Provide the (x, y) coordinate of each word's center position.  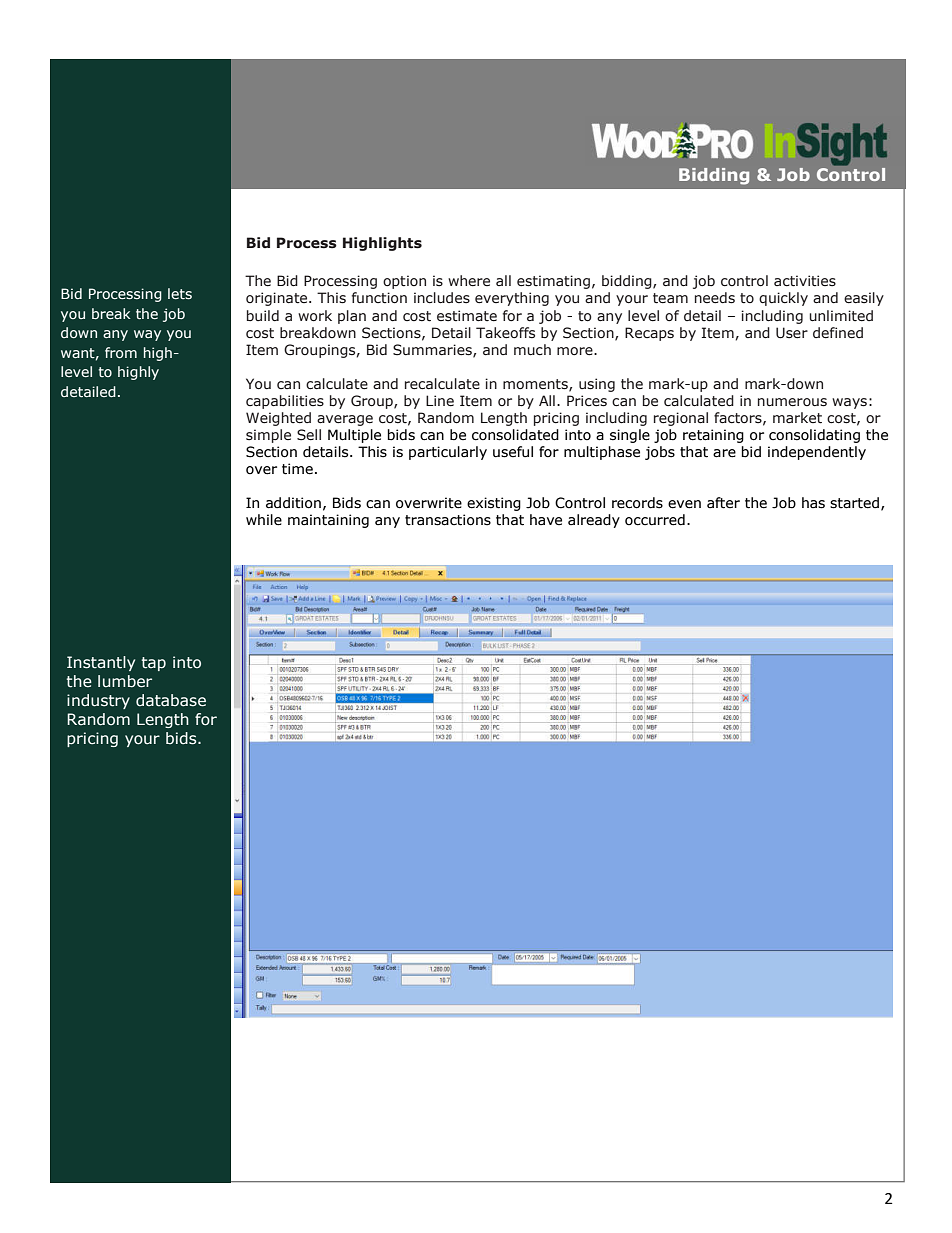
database (171, 700)
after (723, 503)
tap (154, 664)
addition (293, 503)
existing (494, 504)
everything (512, 299)
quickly (783, 299)
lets (180, 293)
